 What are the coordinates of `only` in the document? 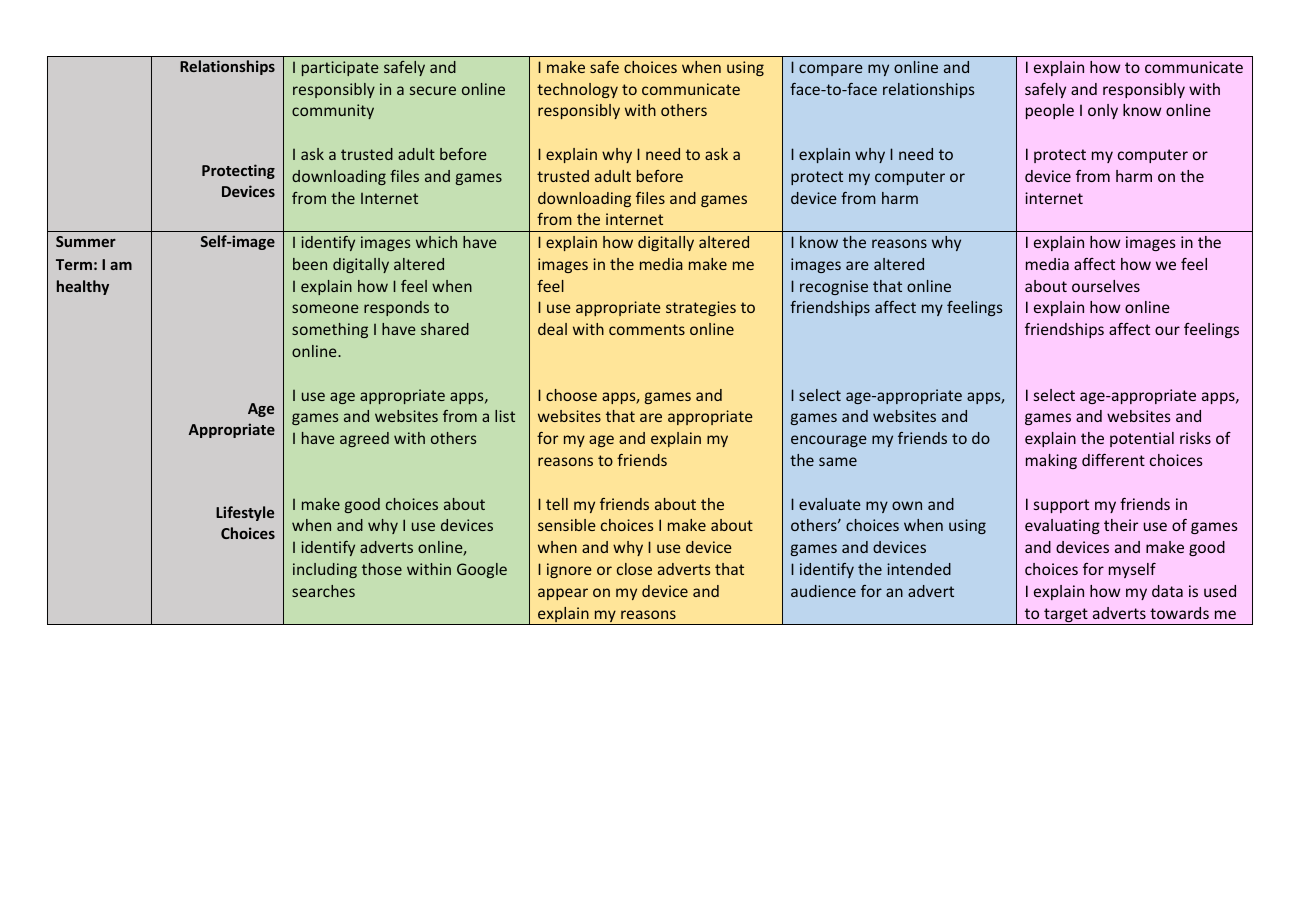 It's located at (1103, 111).
